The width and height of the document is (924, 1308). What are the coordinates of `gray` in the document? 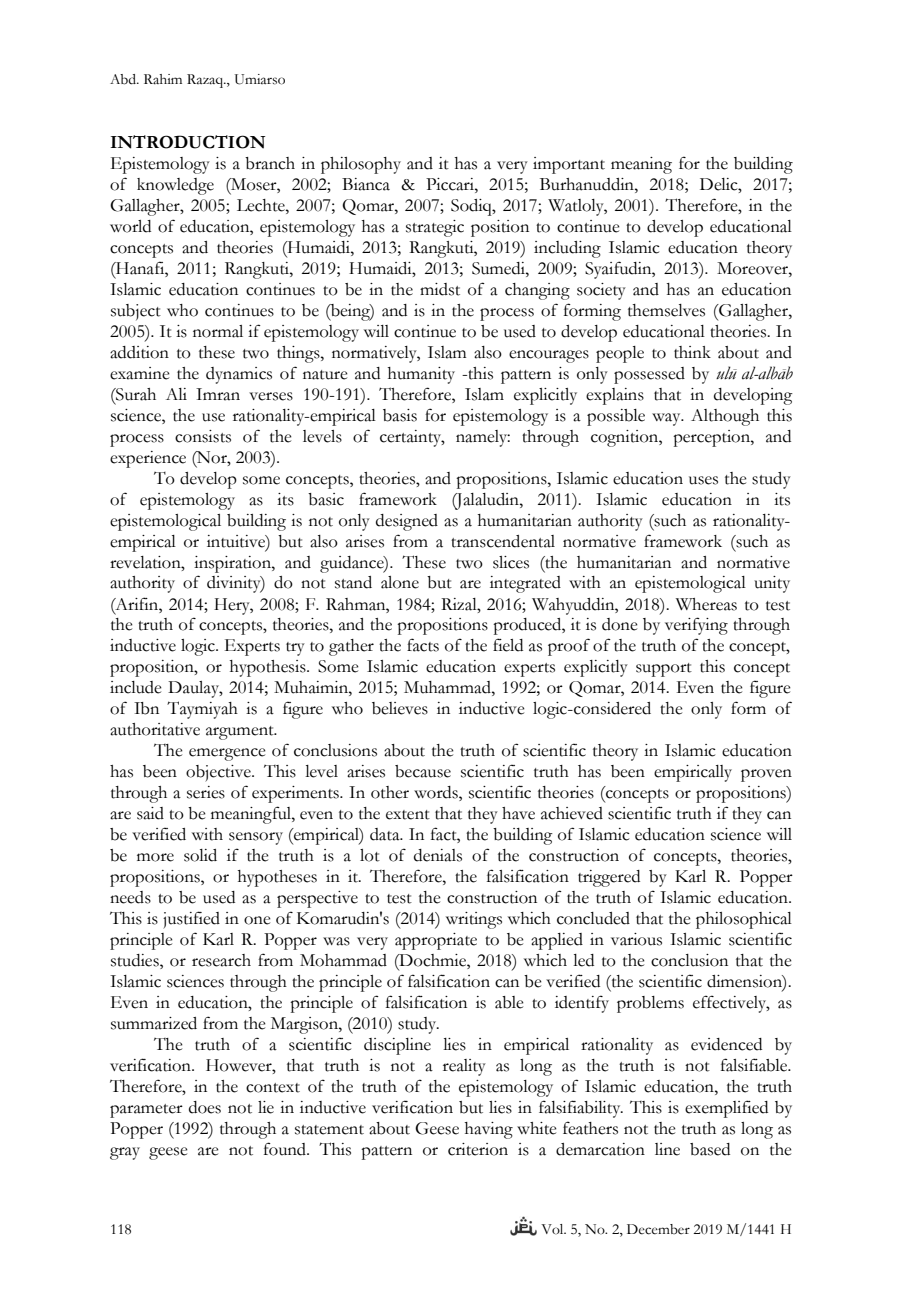 It's located at (125, 1153).
